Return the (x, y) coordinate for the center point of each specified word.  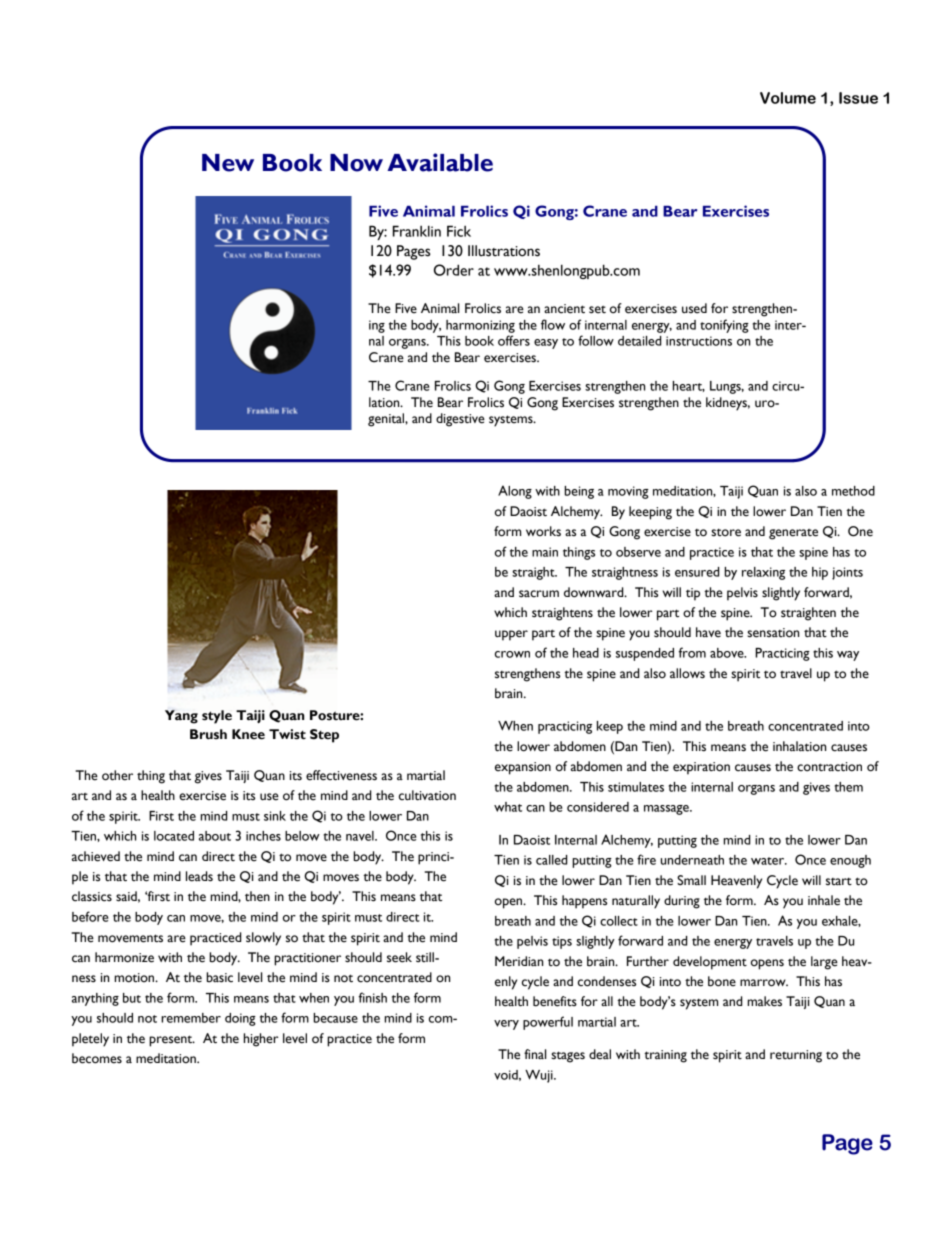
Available (440, 162)
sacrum (539, 594)
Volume (788, 98)
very (506, 1025)
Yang (181, 717)
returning (796, 1056)
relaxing (763, 573)
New (228, 163)
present (172, 1041)
